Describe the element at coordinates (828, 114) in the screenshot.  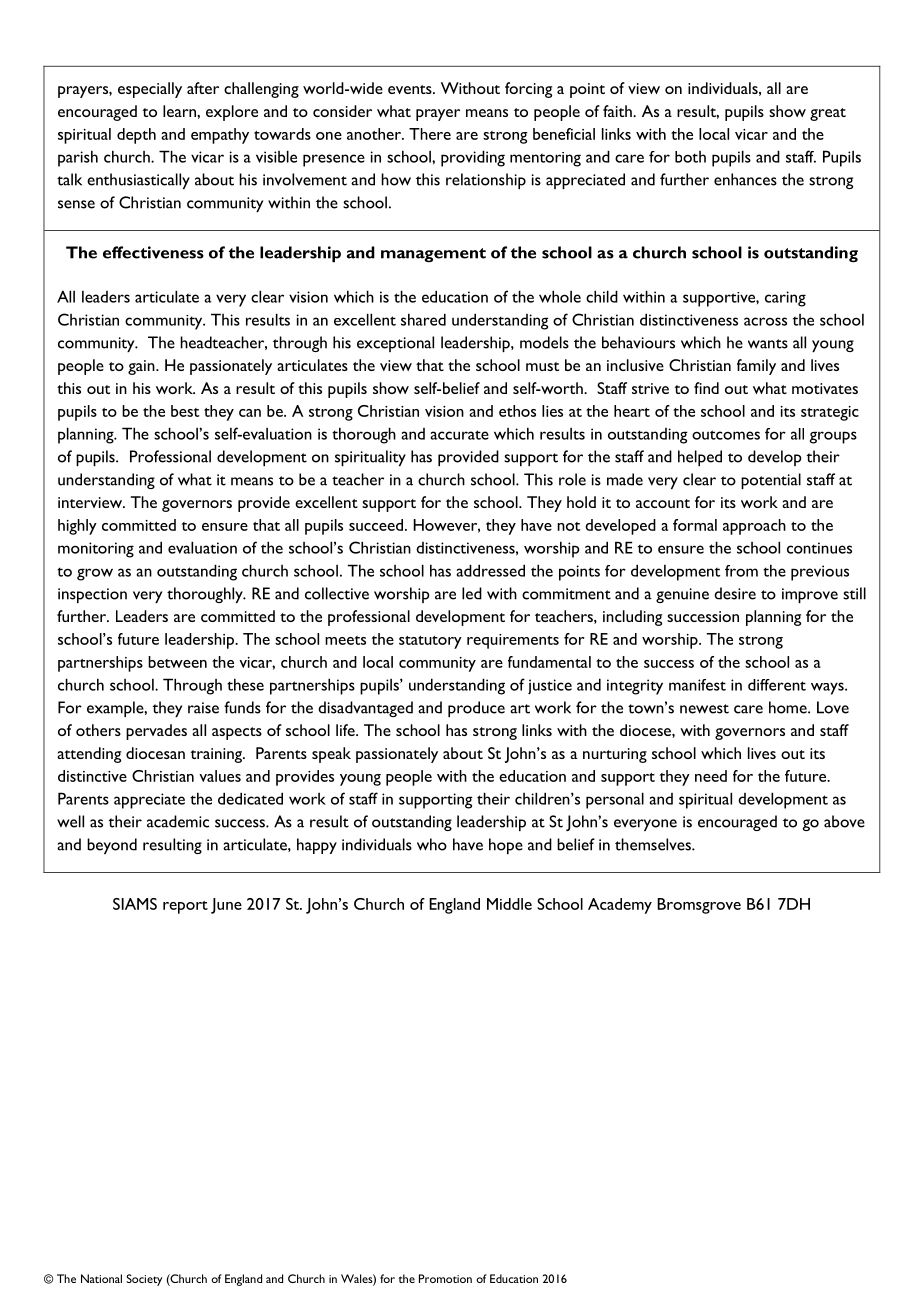
I see `great` at that location.
